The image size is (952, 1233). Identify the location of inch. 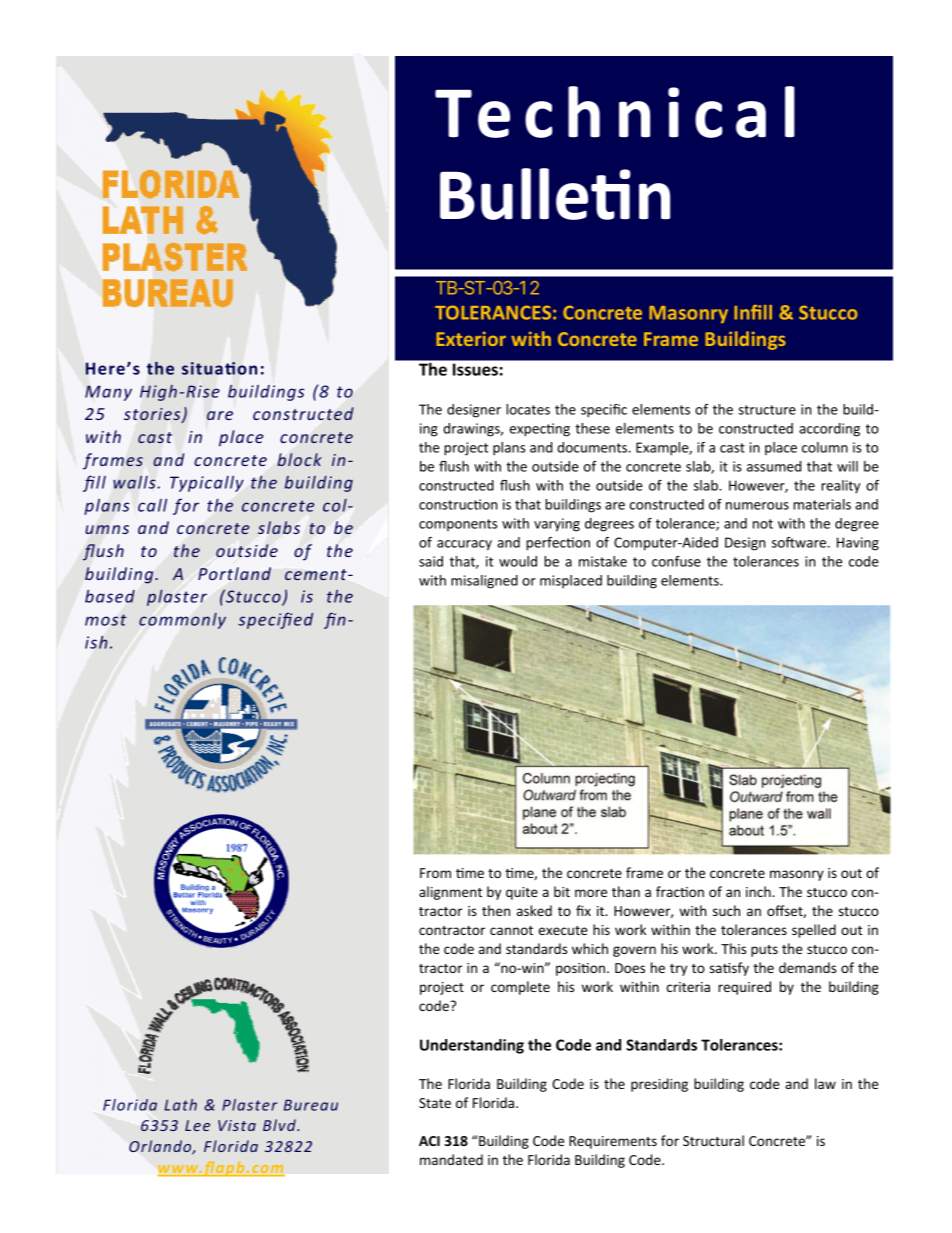
(759, 891).
